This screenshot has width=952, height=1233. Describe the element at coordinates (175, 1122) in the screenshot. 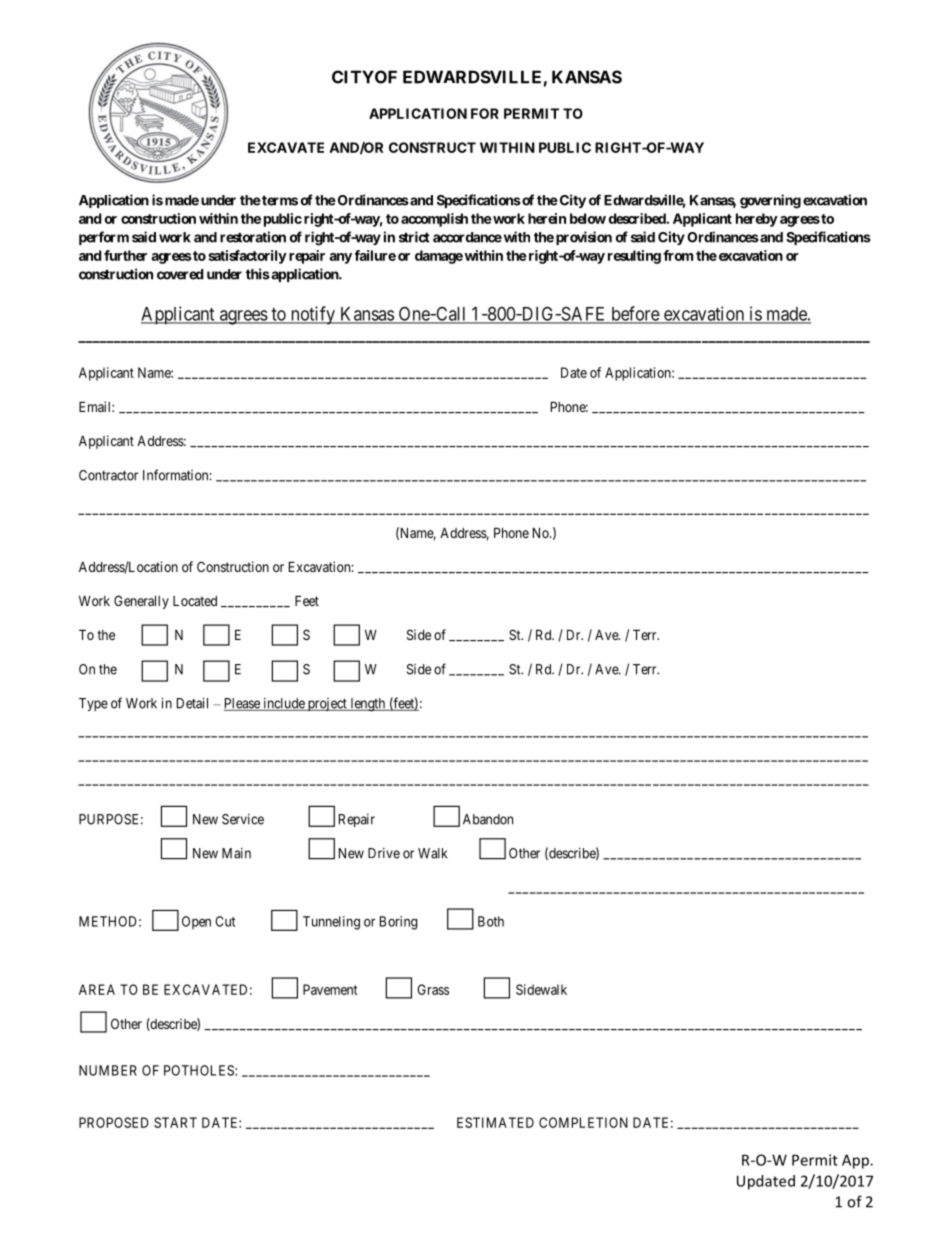

I see `START` at that location.
